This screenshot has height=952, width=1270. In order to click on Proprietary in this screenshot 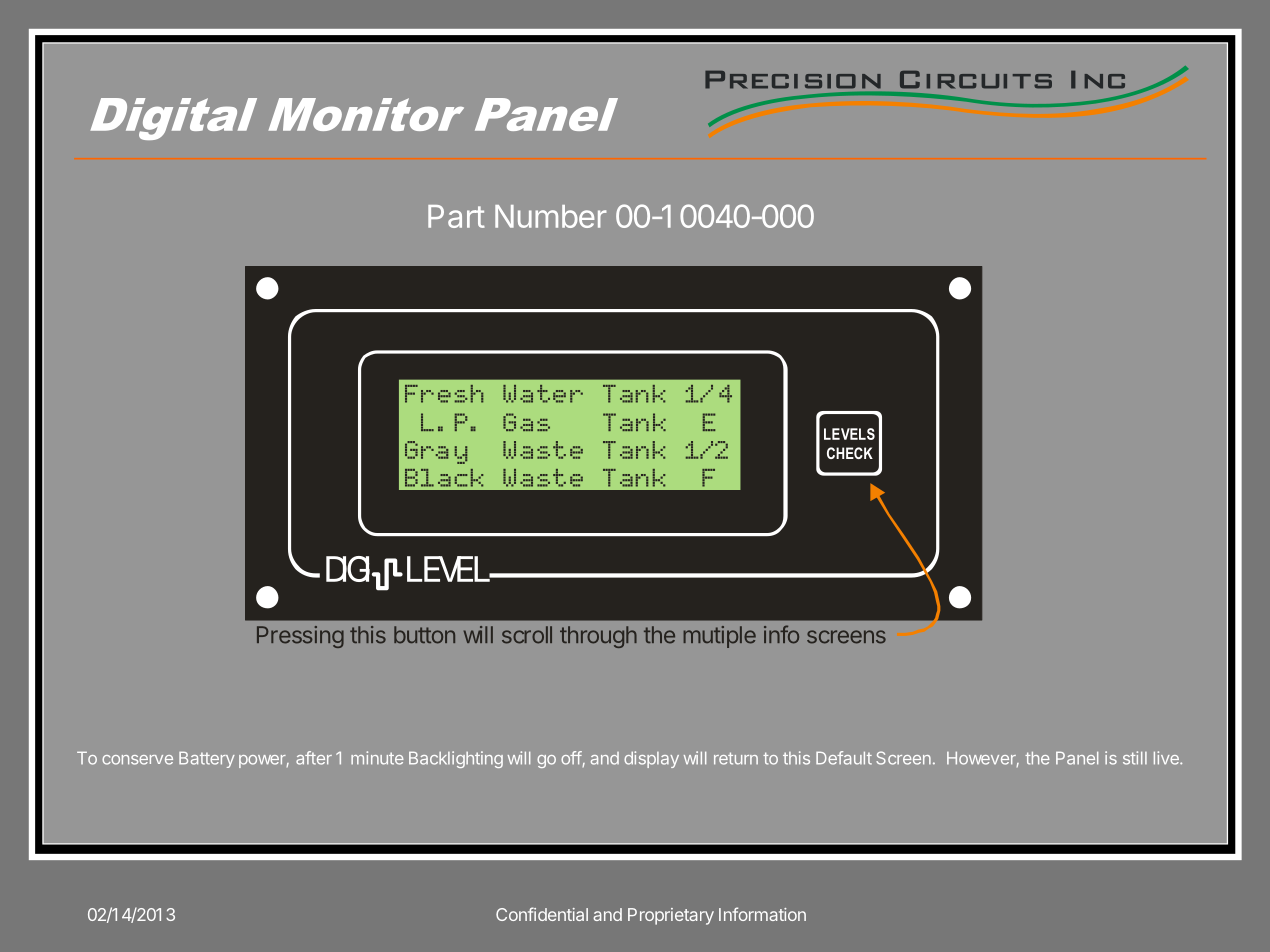, I will do `click(671, 916)`.
